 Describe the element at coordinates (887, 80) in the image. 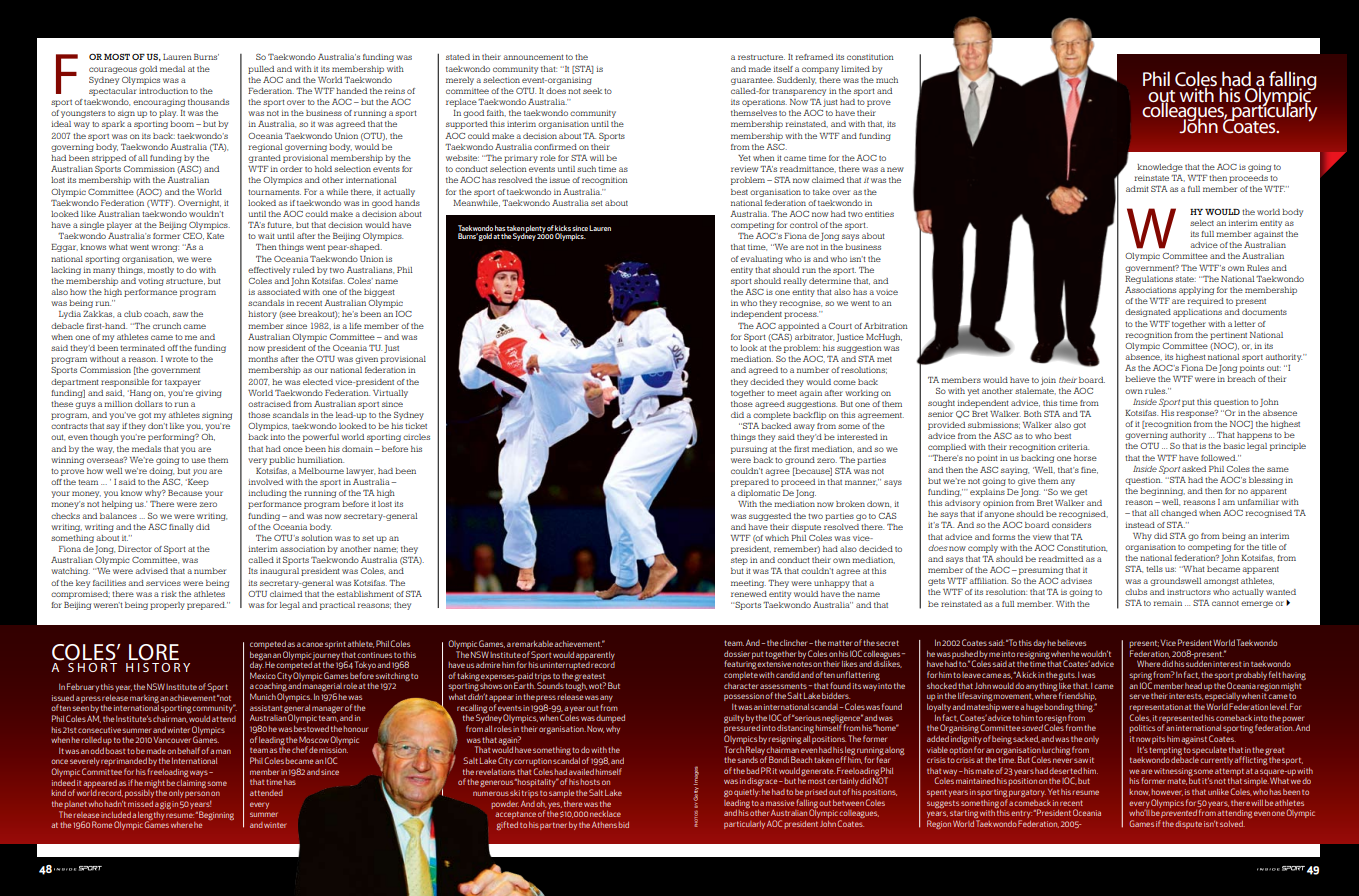

I see `much` at that location.
